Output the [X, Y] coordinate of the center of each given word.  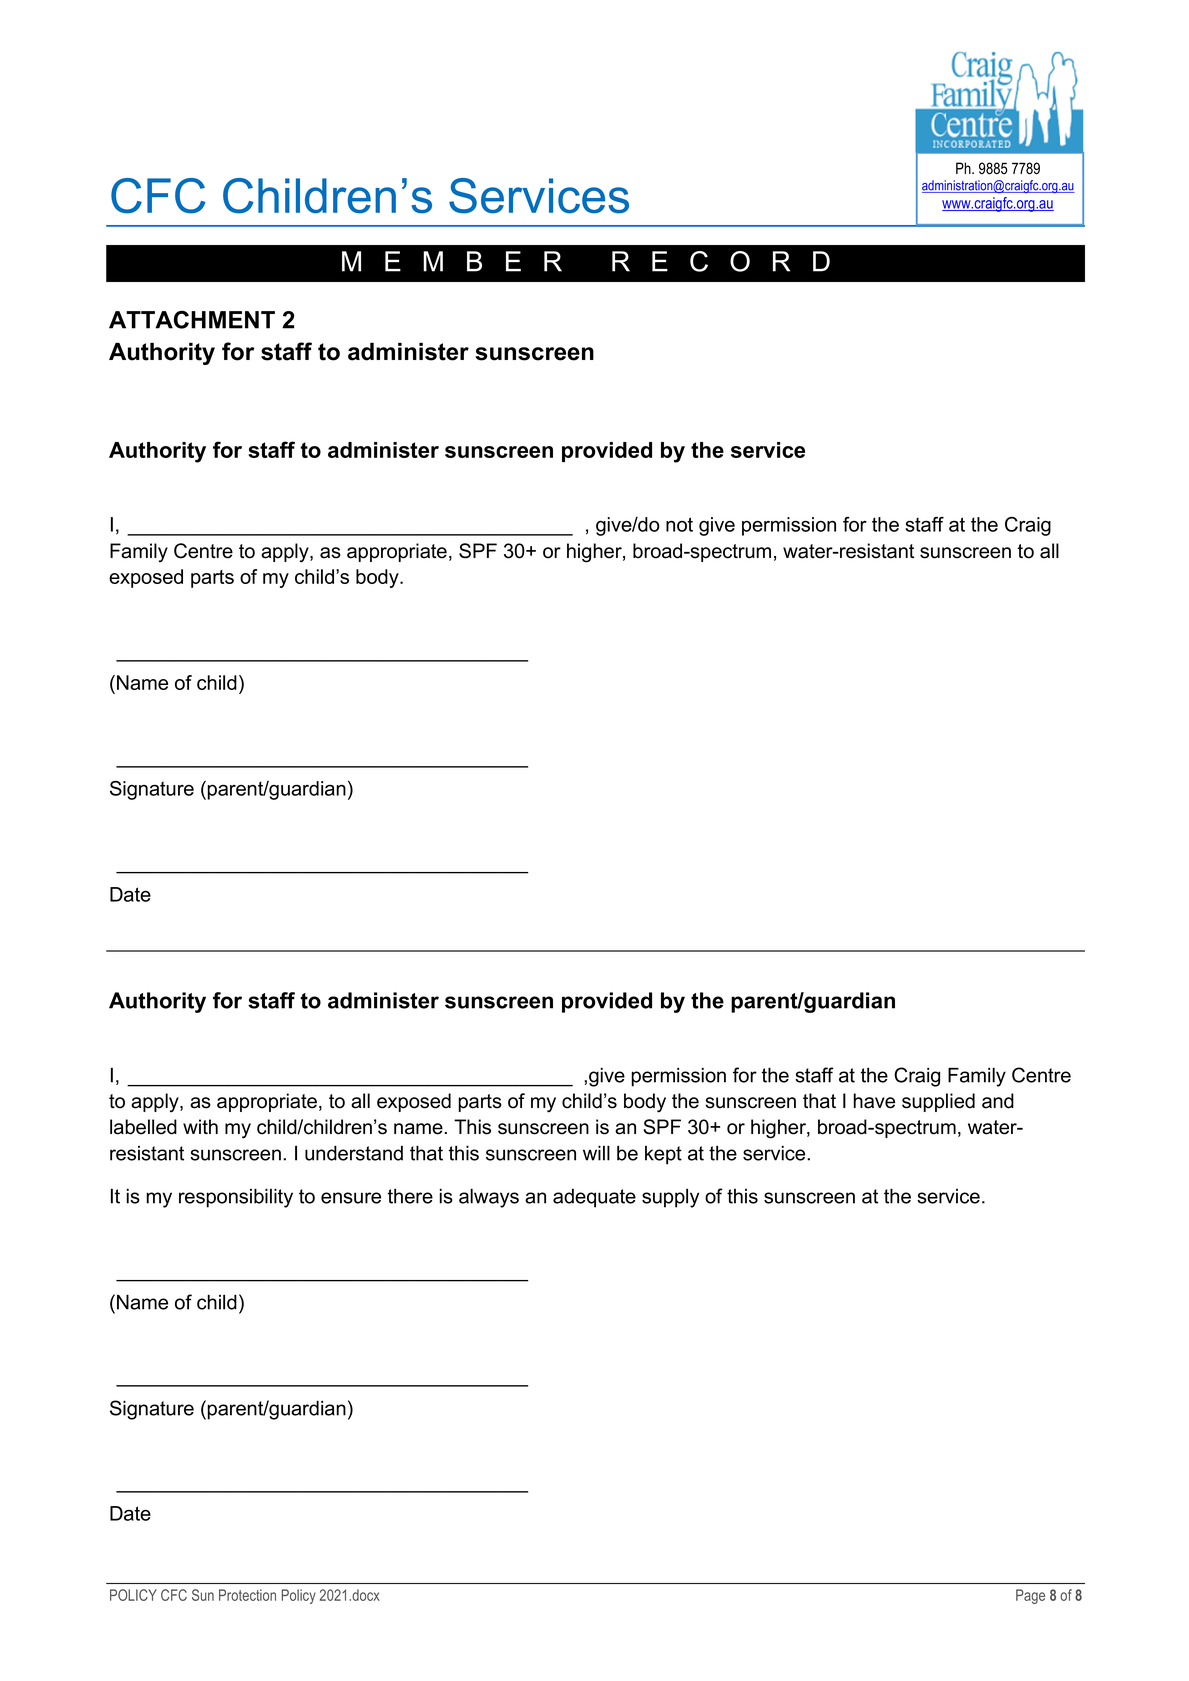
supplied [938, 1102]
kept [663, 1155]
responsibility [236, 1198]
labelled [143, 1127]
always [489, 1198]
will [596, 1153]
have [874, 1101]
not [679, 524]
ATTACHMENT [192, 319]
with [200, 1126]
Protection [247, 1595]
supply [670, 1198]
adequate [594, 1198]
